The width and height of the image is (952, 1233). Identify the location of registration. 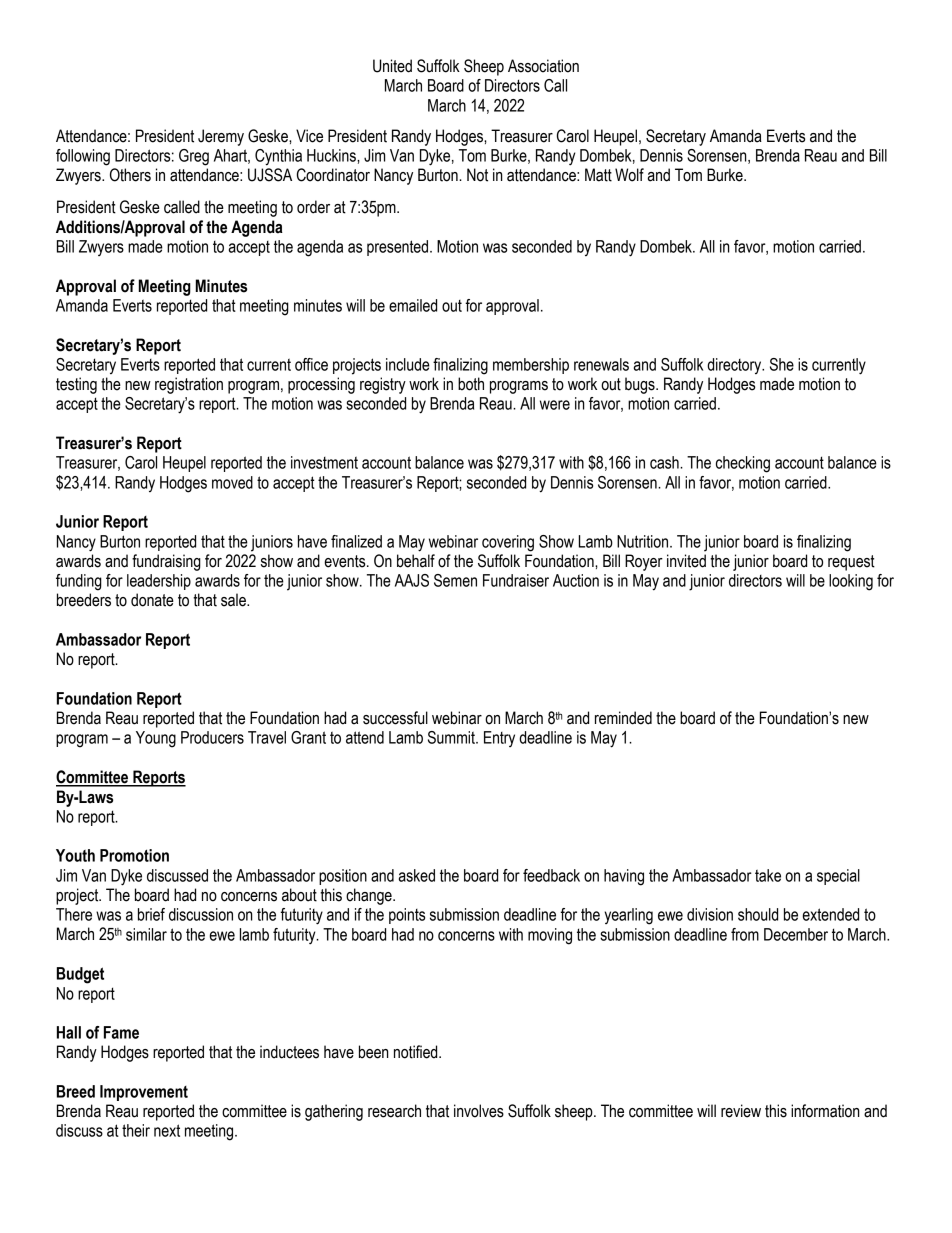
(189, 385).
